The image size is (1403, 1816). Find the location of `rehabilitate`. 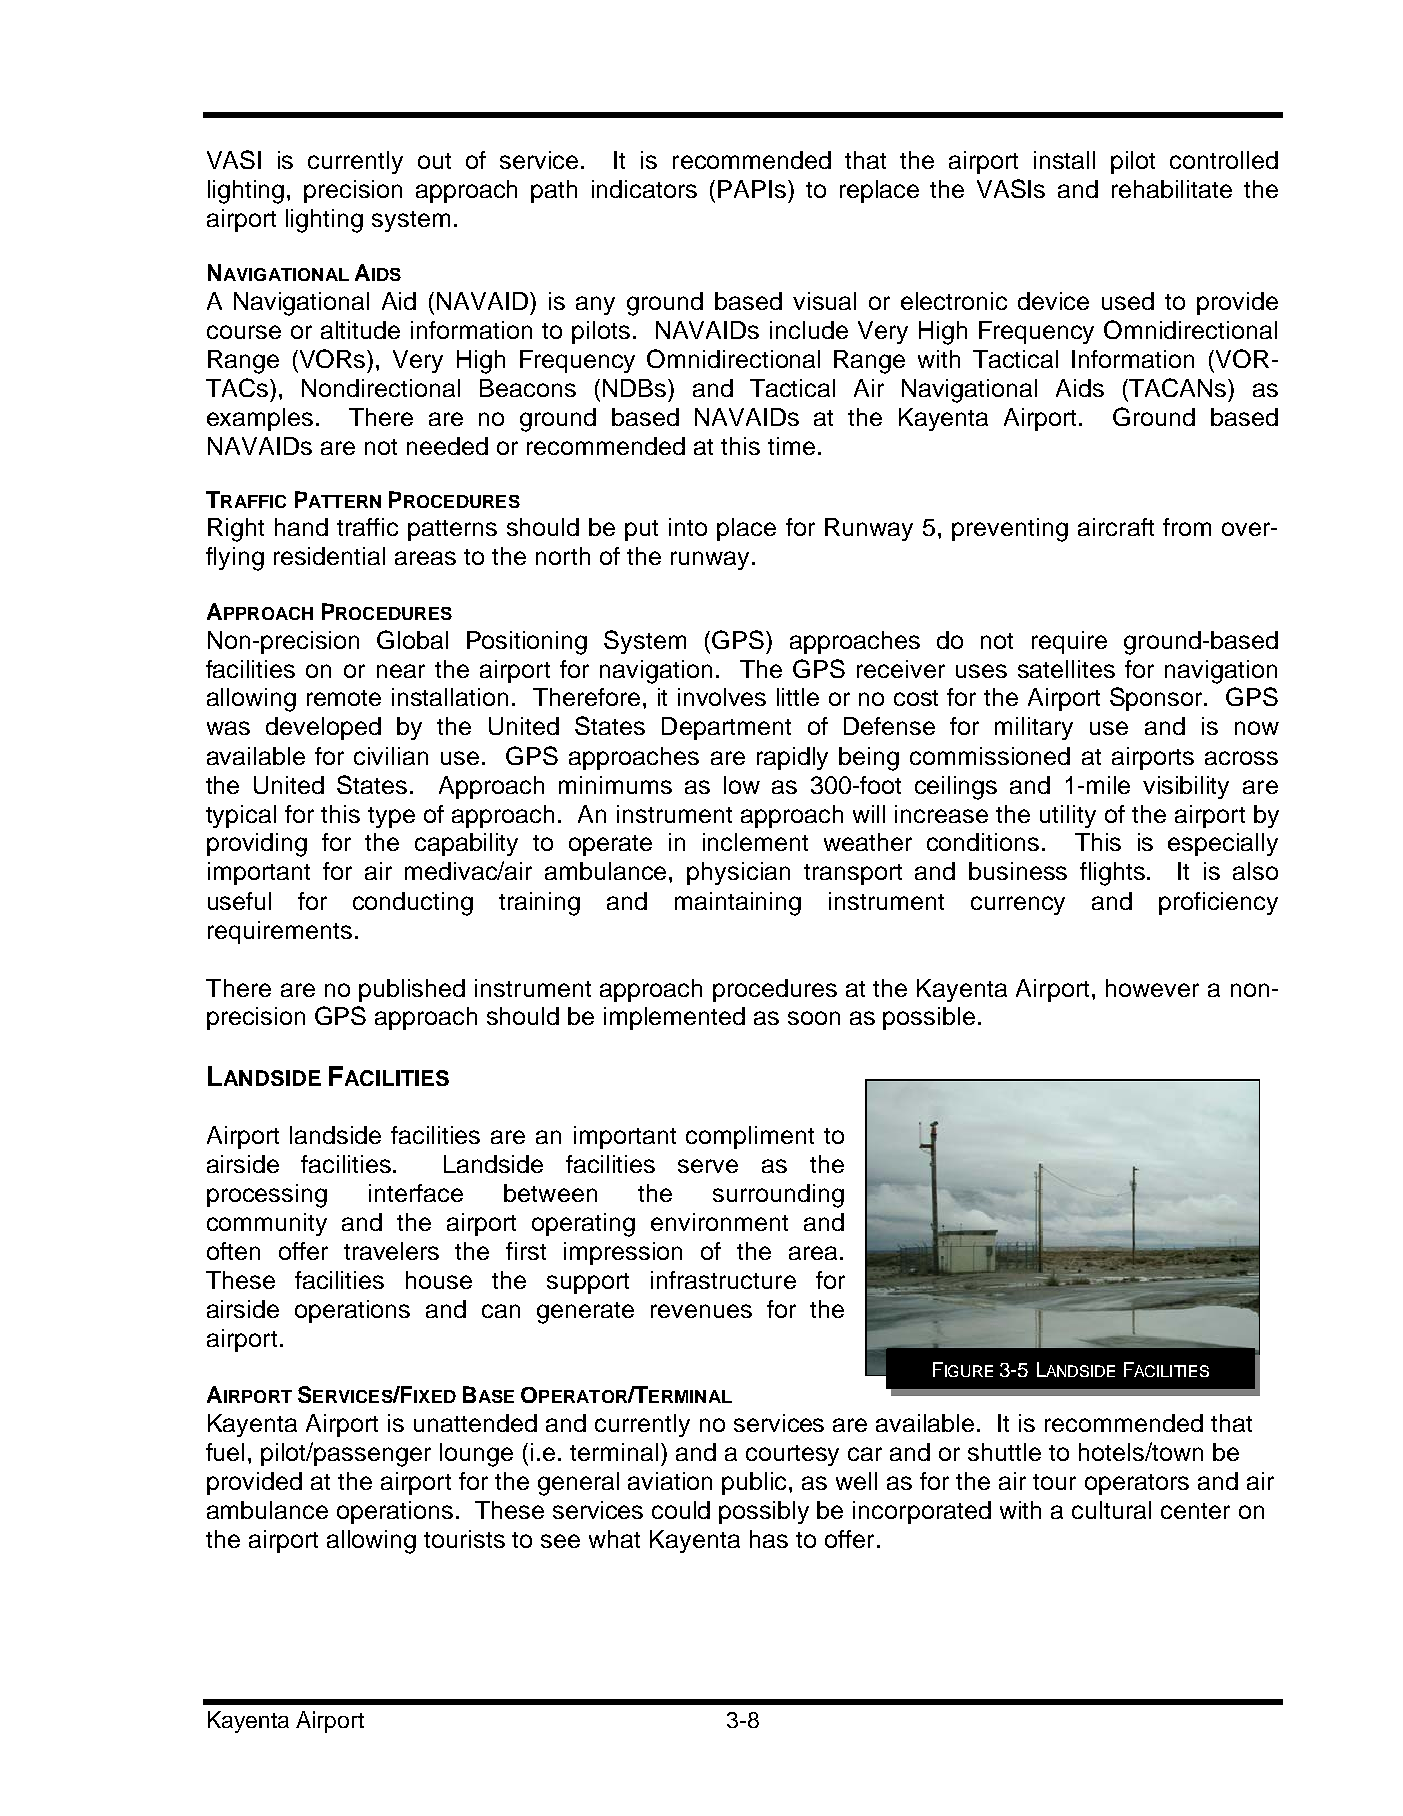

rehabilitate is located at coordinates (1172, 189).
